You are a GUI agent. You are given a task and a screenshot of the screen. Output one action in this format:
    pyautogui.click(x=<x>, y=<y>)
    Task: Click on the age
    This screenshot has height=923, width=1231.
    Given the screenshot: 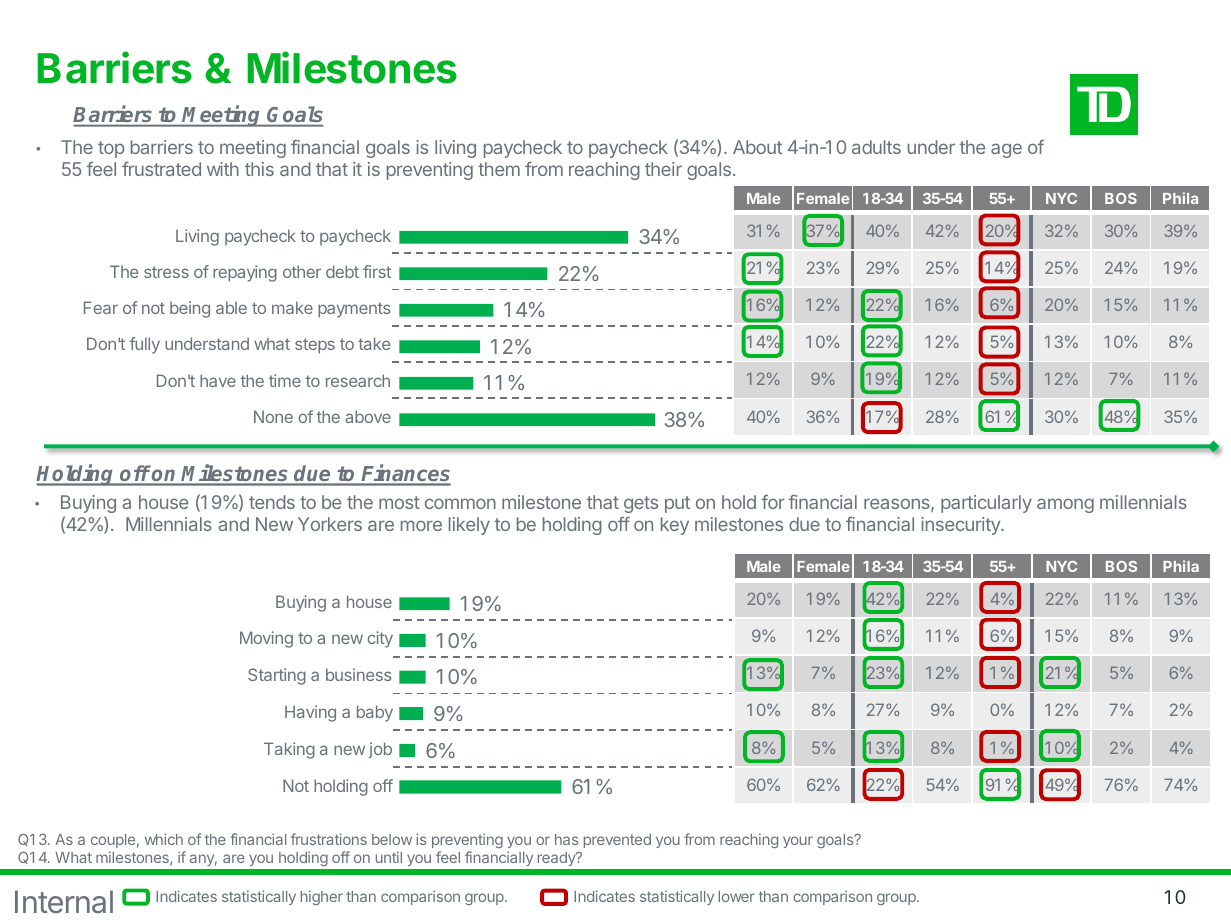 What is the action you would take?
    pyautogui.click(x=1006, y=150)
